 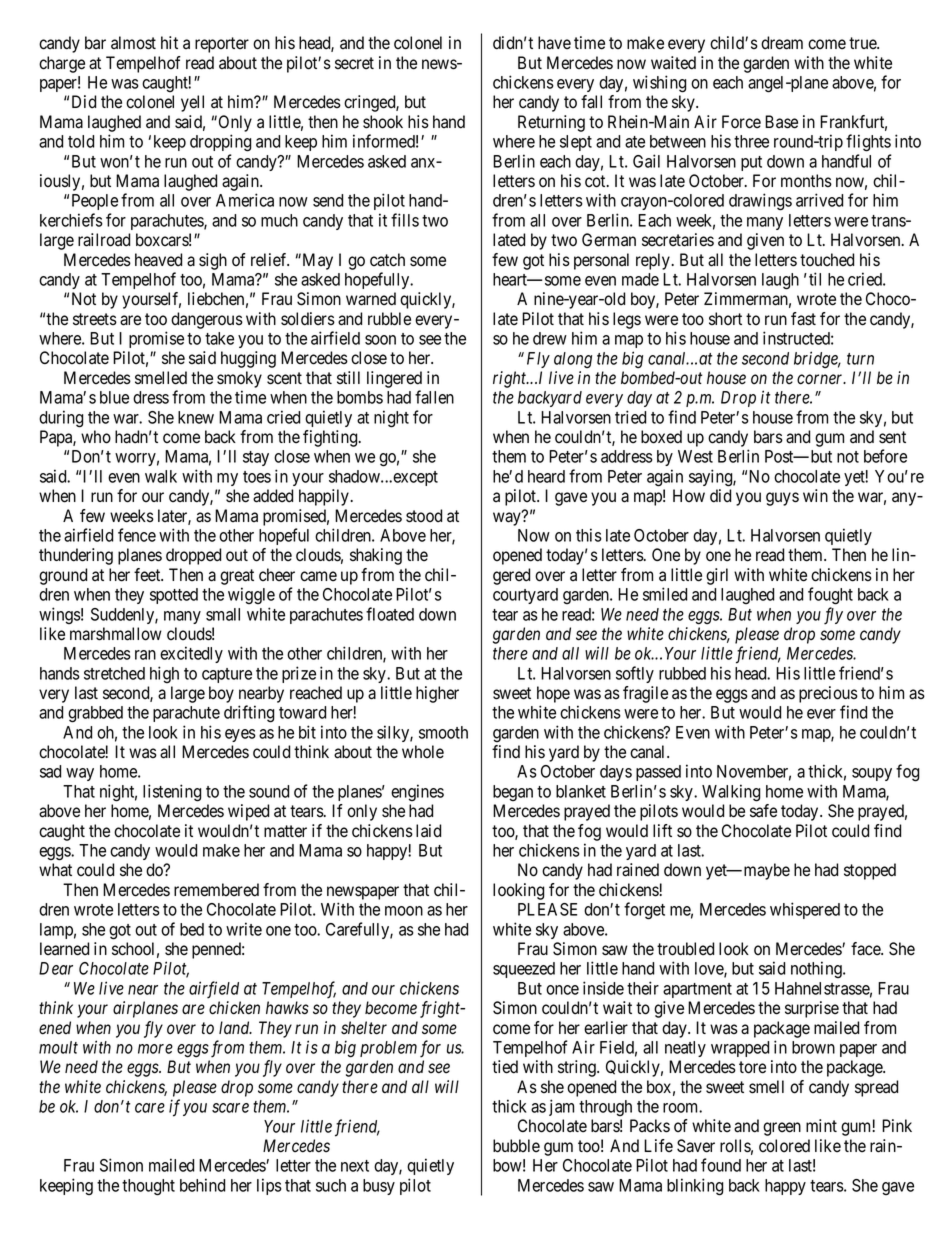 What do you see at coordinates (554, 43) in the screenshot?
I see `have` at bounding box center [554, 43].
